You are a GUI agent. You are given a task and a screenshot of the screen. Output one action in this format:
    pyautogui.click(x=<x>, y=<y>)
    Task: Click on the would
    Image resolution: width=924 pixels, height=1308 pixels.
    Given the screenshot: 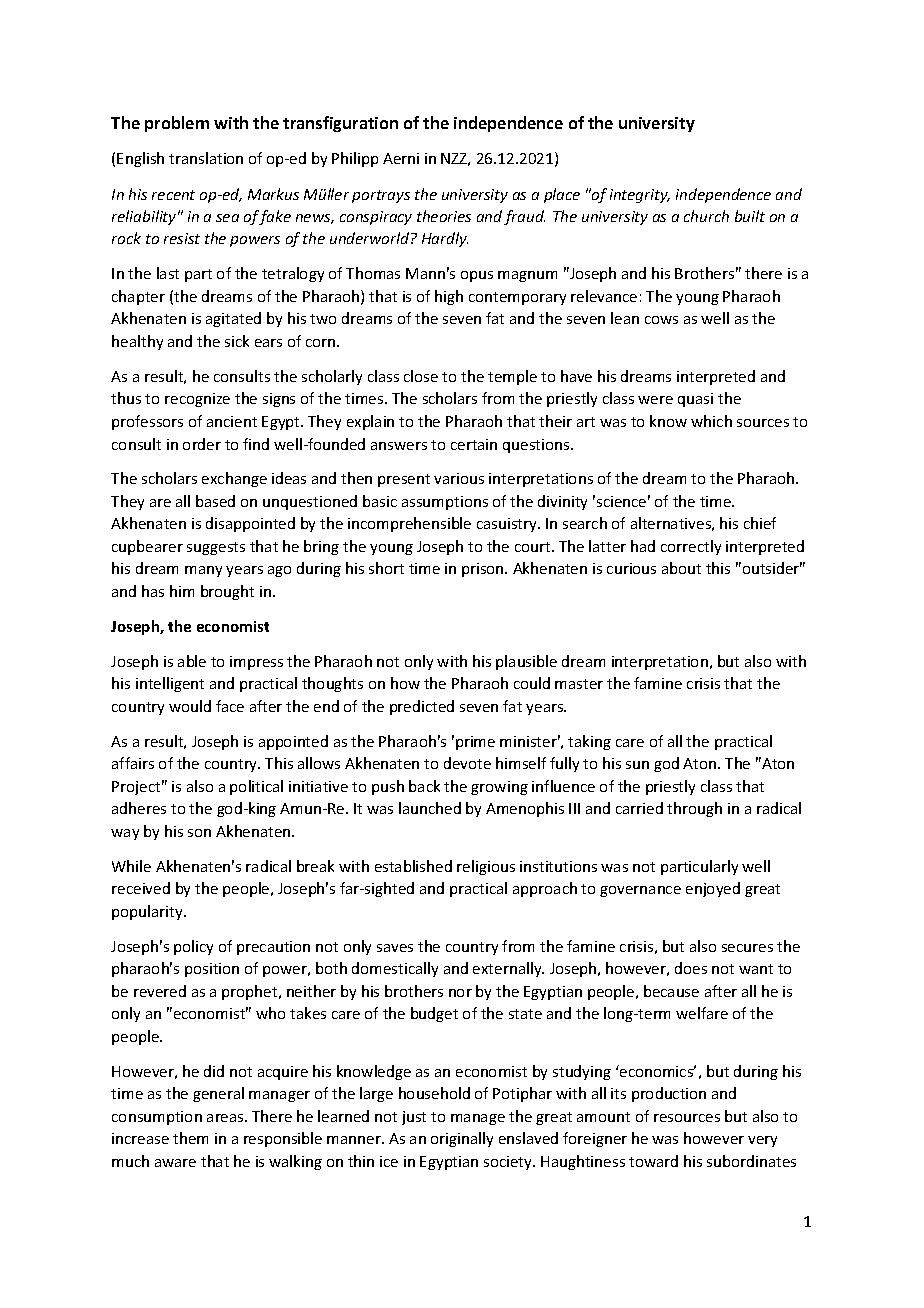 What is the action you would take?
    pyautogui.click(x=190, y=706)
